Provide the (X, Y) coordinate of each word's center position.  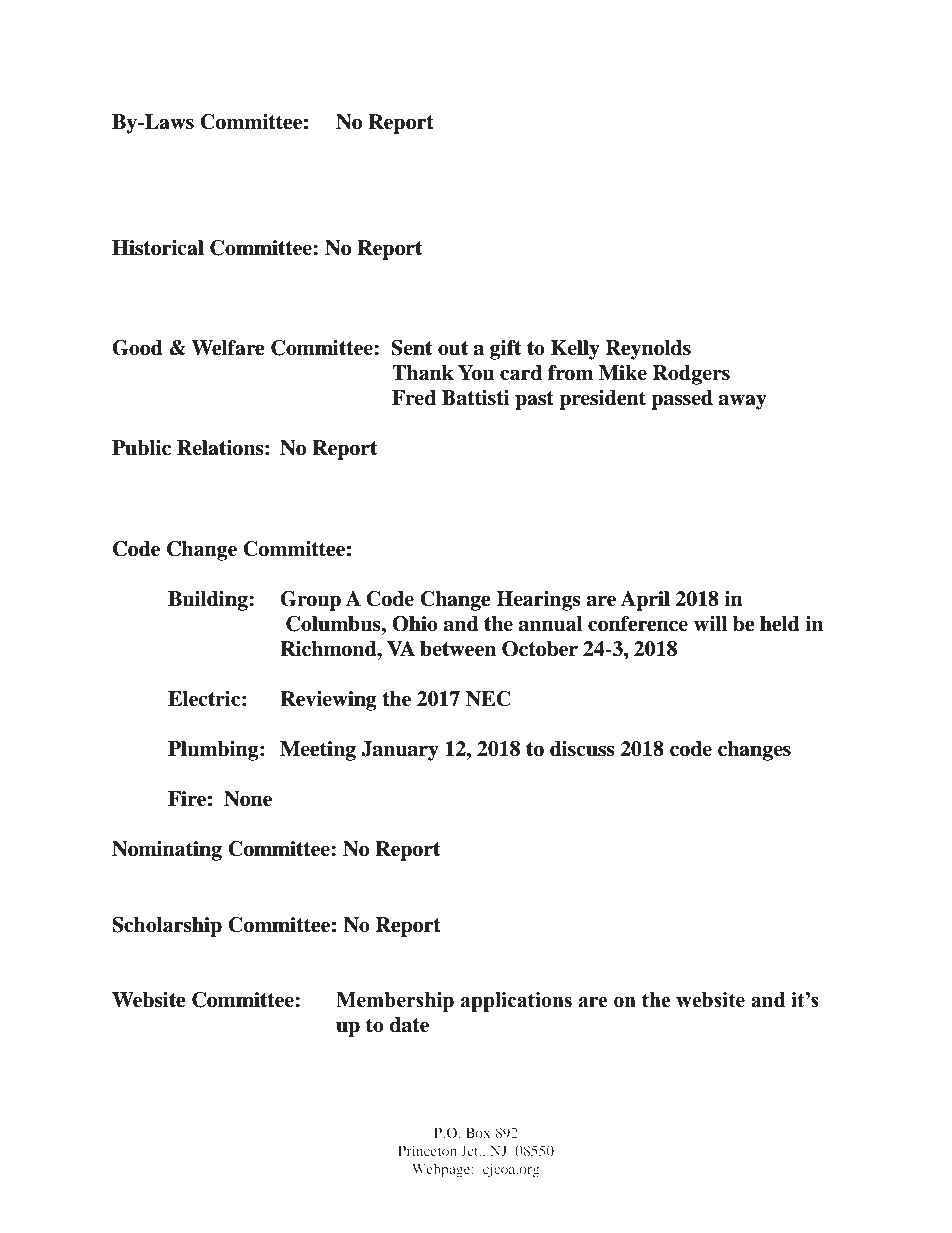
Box (478, 1132)
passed (682, 400)
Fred (414, 398)
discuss (582, 749)
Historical (158, 248)
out (453, 348)
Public (141, 448)
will (710, 623)
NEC (488, 699)
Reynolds (648, 350)
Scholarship (167, 927)
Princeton (427, 1150)
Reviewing (328, 701)
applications (516, 1002)
